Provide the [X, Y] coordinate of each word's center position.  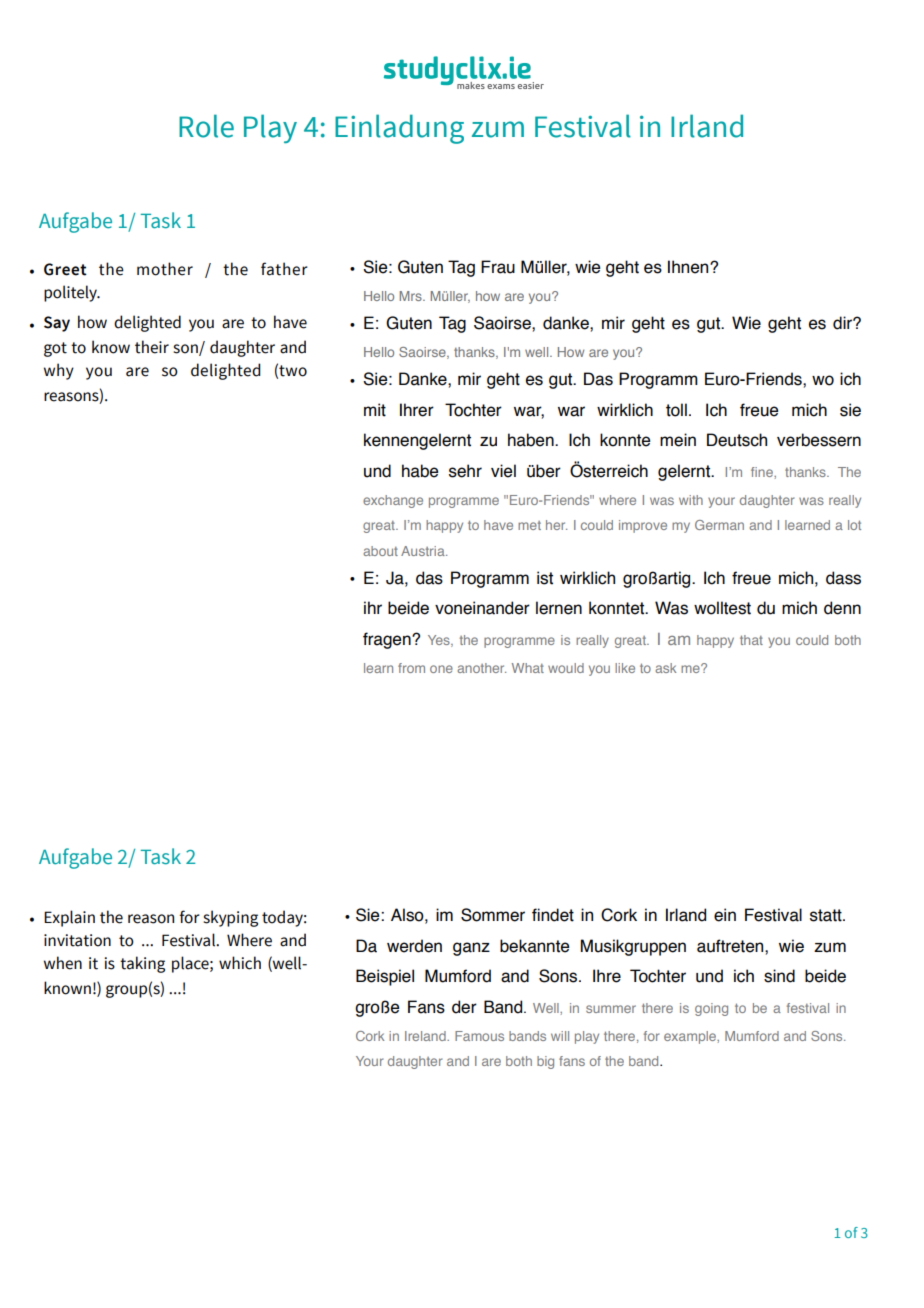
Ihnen [689, 267]
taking [142, 964]
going [711, 1009]
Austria [424, 551]
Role [206, 126]
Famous [479, 1036]
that [751, 640]
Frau [498, 267]
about [380, 551]
